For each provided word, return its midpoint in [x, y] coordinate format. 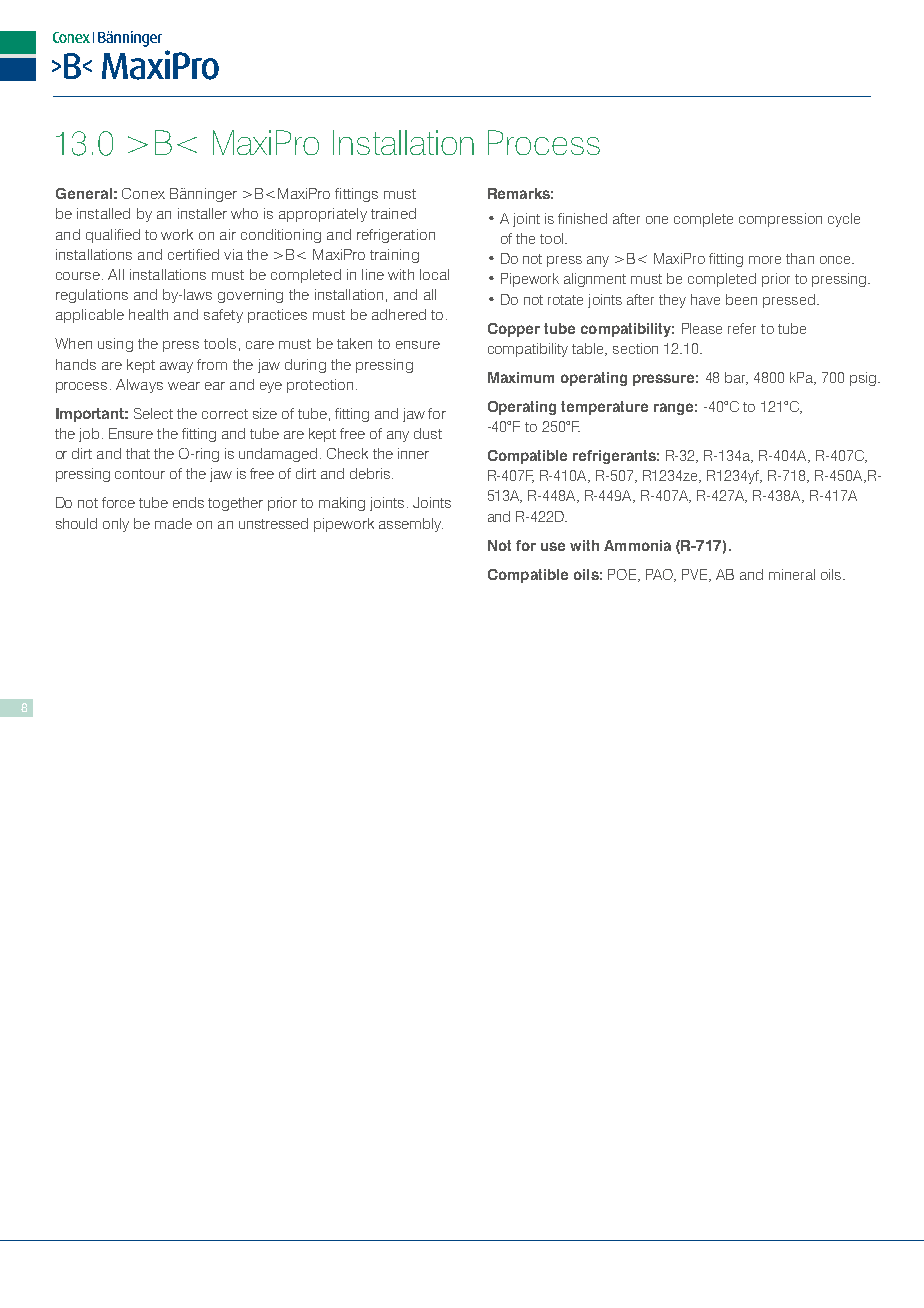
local [434, 274]
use [553, 546]
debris [370, 473]
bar [736, 378]
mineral [792, 574]
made [173, 523]
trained [393, 213]
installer [202, 213]
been [741, 299]
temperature [604, 408]
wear [184, 386]
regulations [92, 296]
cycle [844, 220]
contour [140, 474]
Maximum [521, 377]
